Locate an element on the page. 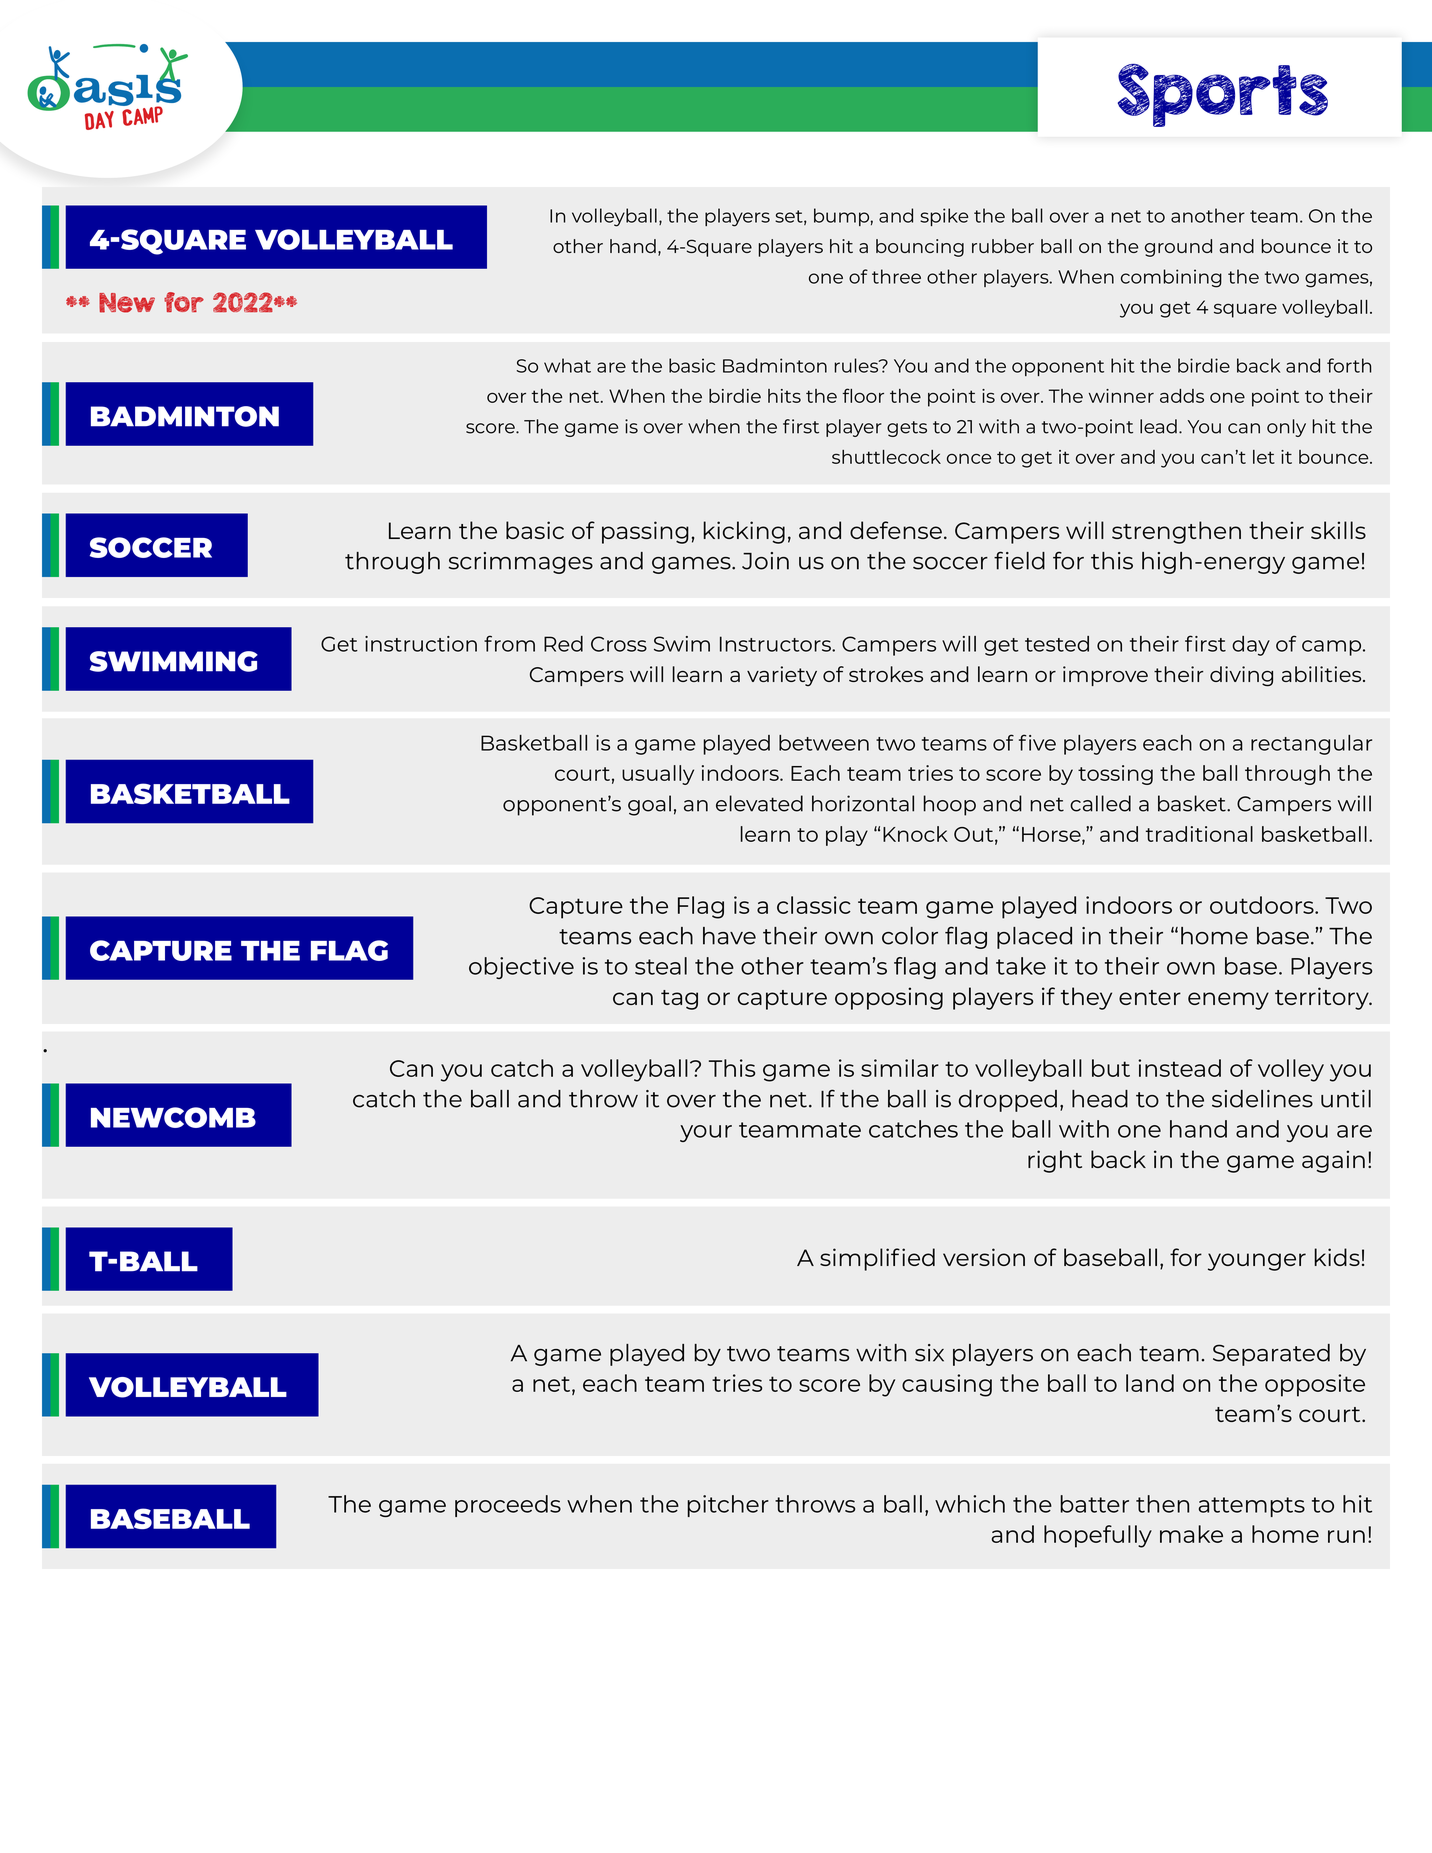 This document has height=1853, width=1432. strokes is located at coordinates (886, 674).
